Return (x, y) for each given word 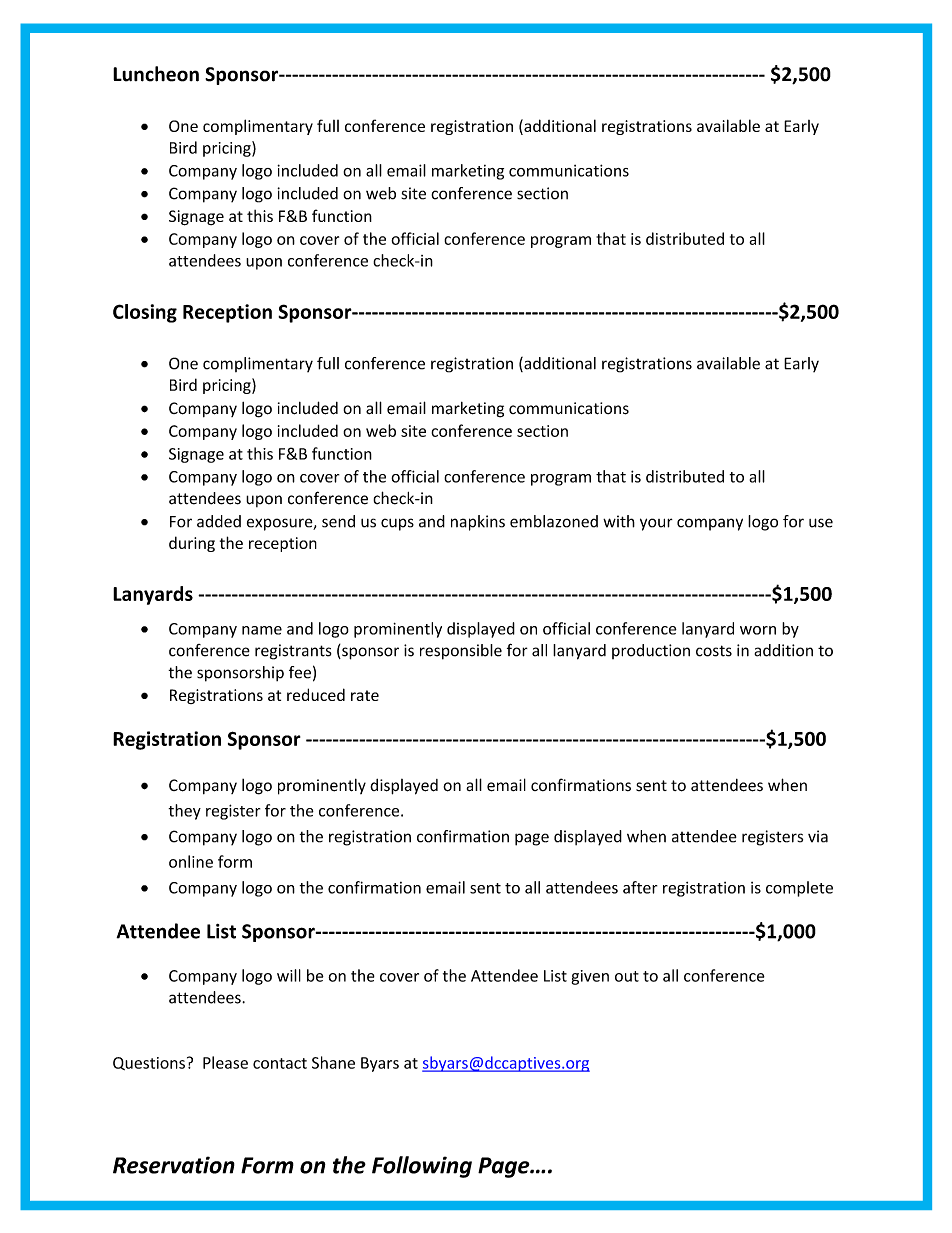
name (262, 630)
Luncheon (156, 74)
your (656, 524)
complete (799, 889)
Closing (145, 313)
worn (758, 630)
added (219, 521)
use (821, 523)
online (191, 861)
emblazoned (554, 521)
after (640, 887)
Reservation (174, 1165)
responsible (461, 652)
